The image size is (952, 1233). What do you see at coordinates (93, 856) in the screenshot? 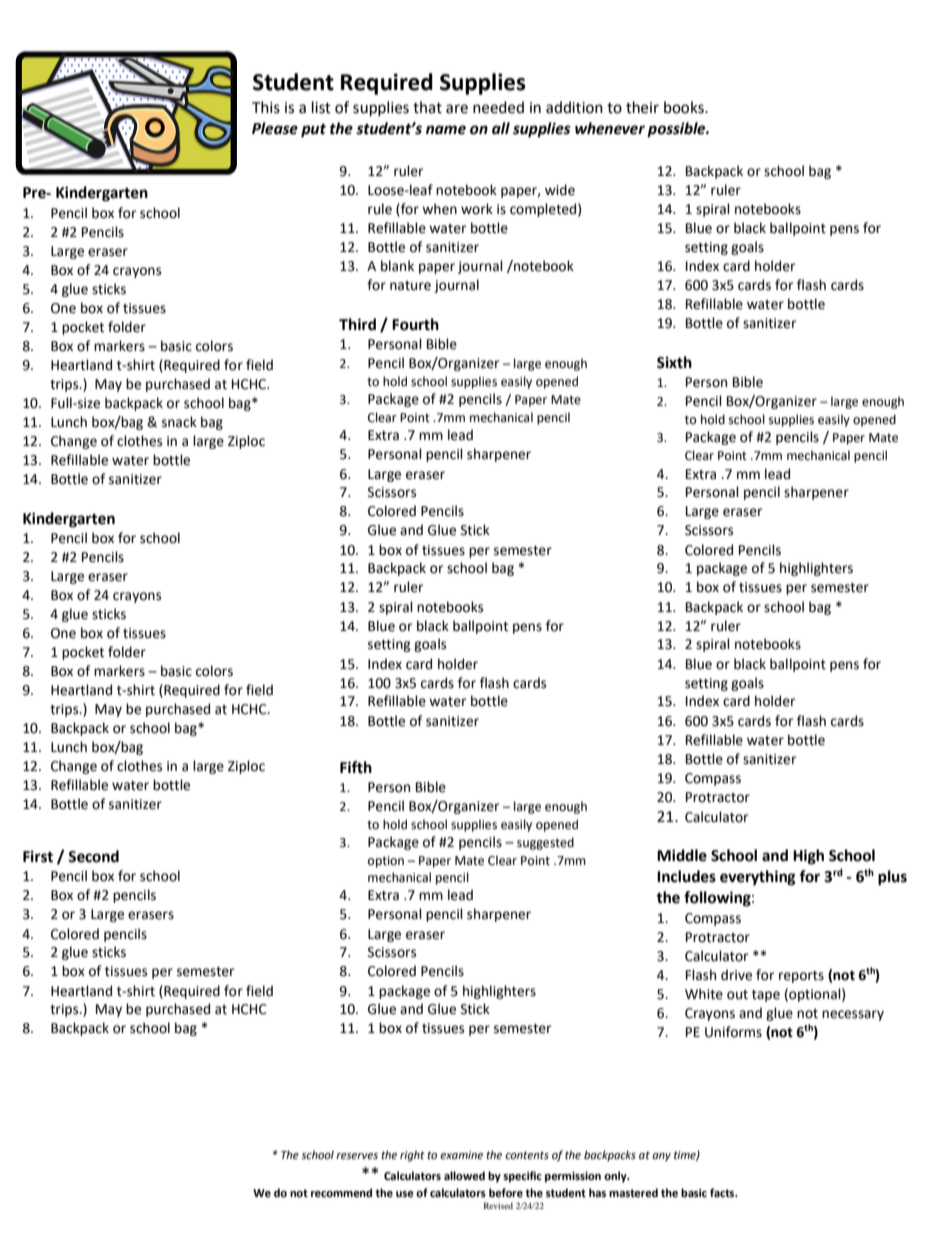
I see `Second` at bounding box center [93, 856].
